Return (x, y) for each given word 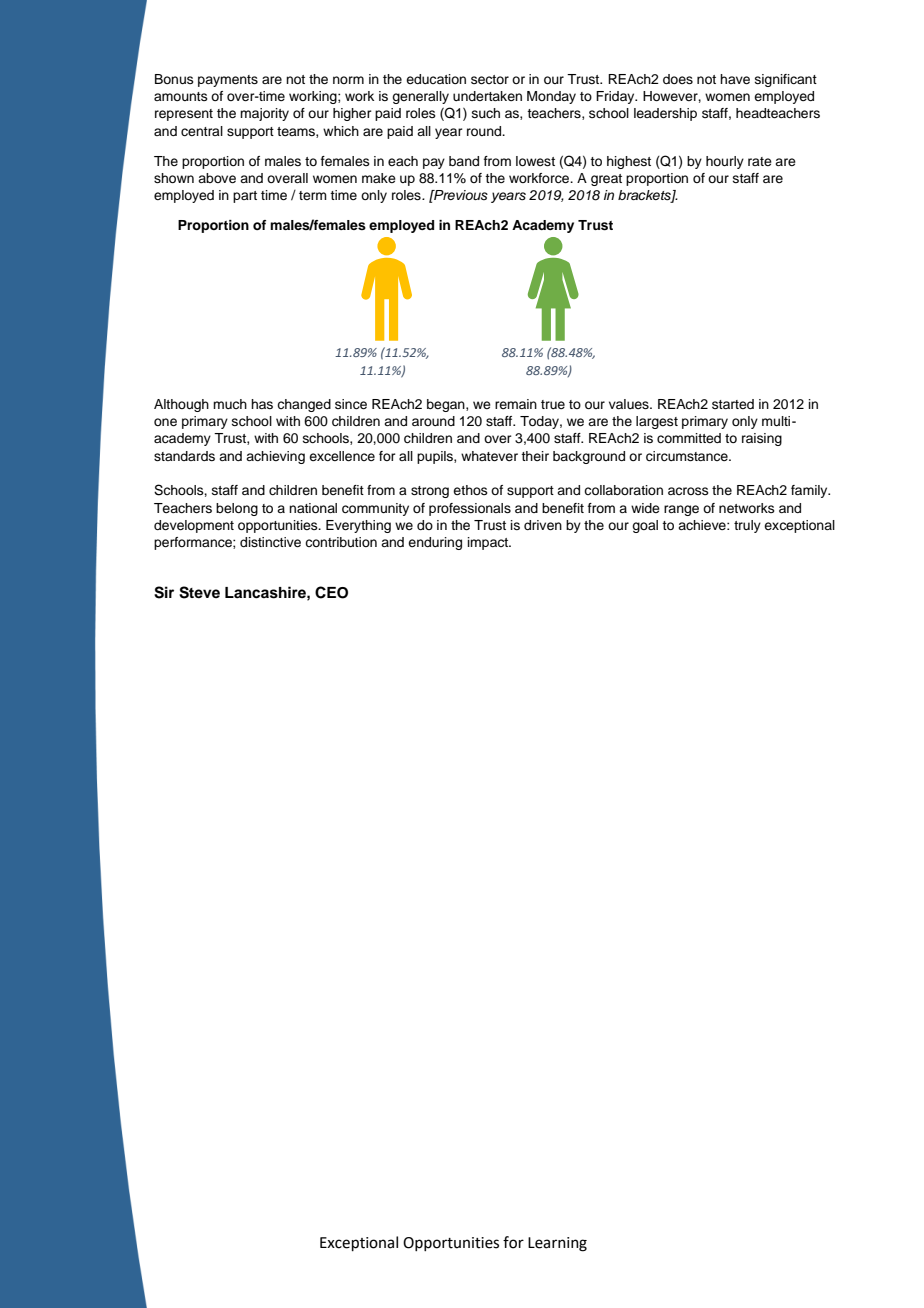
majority (264, 114)
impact (489, 543)
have (735, 79)
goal (645, 526)
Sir (164, 592)
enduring (435, 543)
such (486, 113)
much (230, 404)
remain (516, 404)
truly (747, 526)
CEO (331, 592)
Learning (557, 1244)
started (733, 404)
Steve (199, 592)
